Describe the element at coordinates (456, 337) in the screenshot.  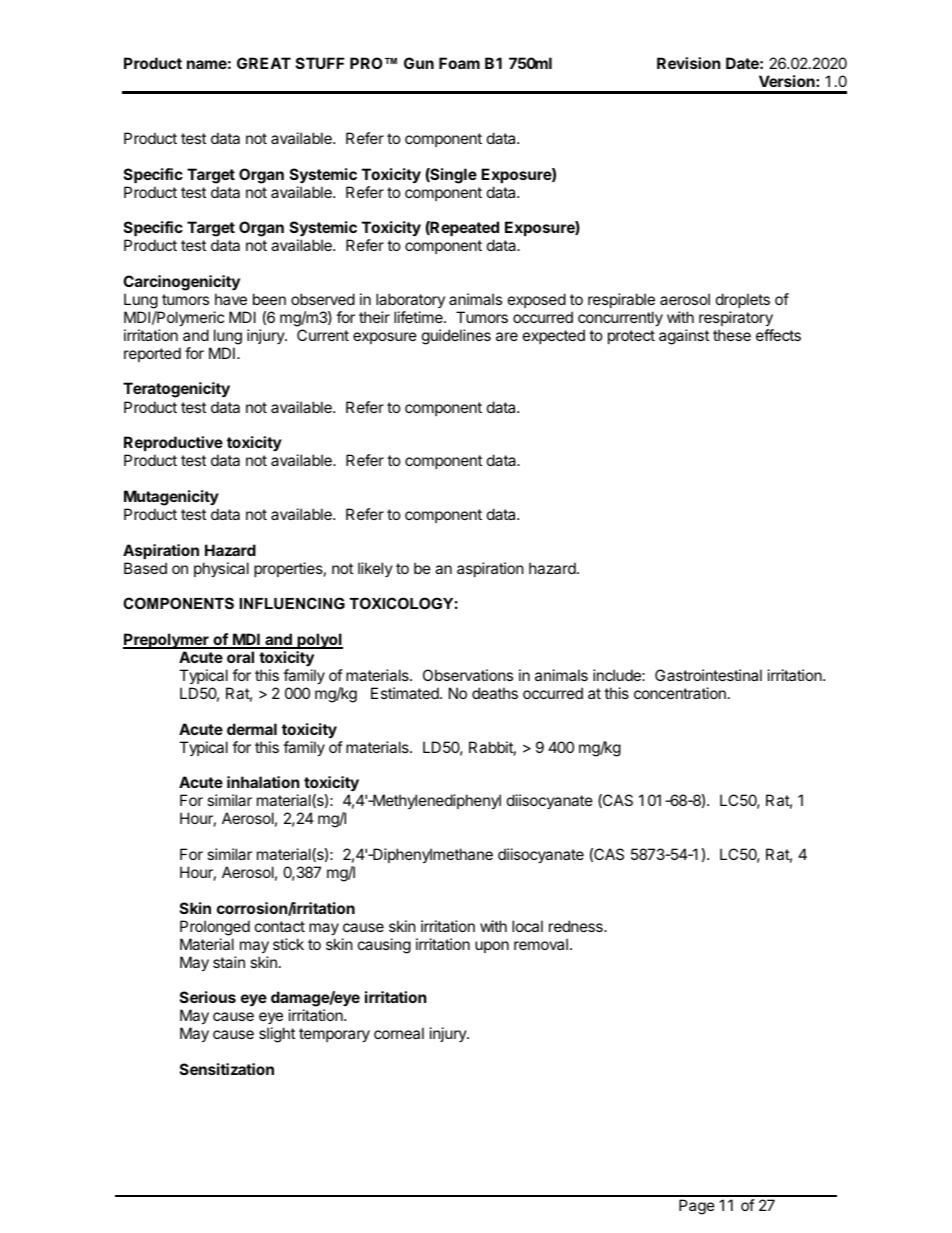
I see `guidelines` at that location.
